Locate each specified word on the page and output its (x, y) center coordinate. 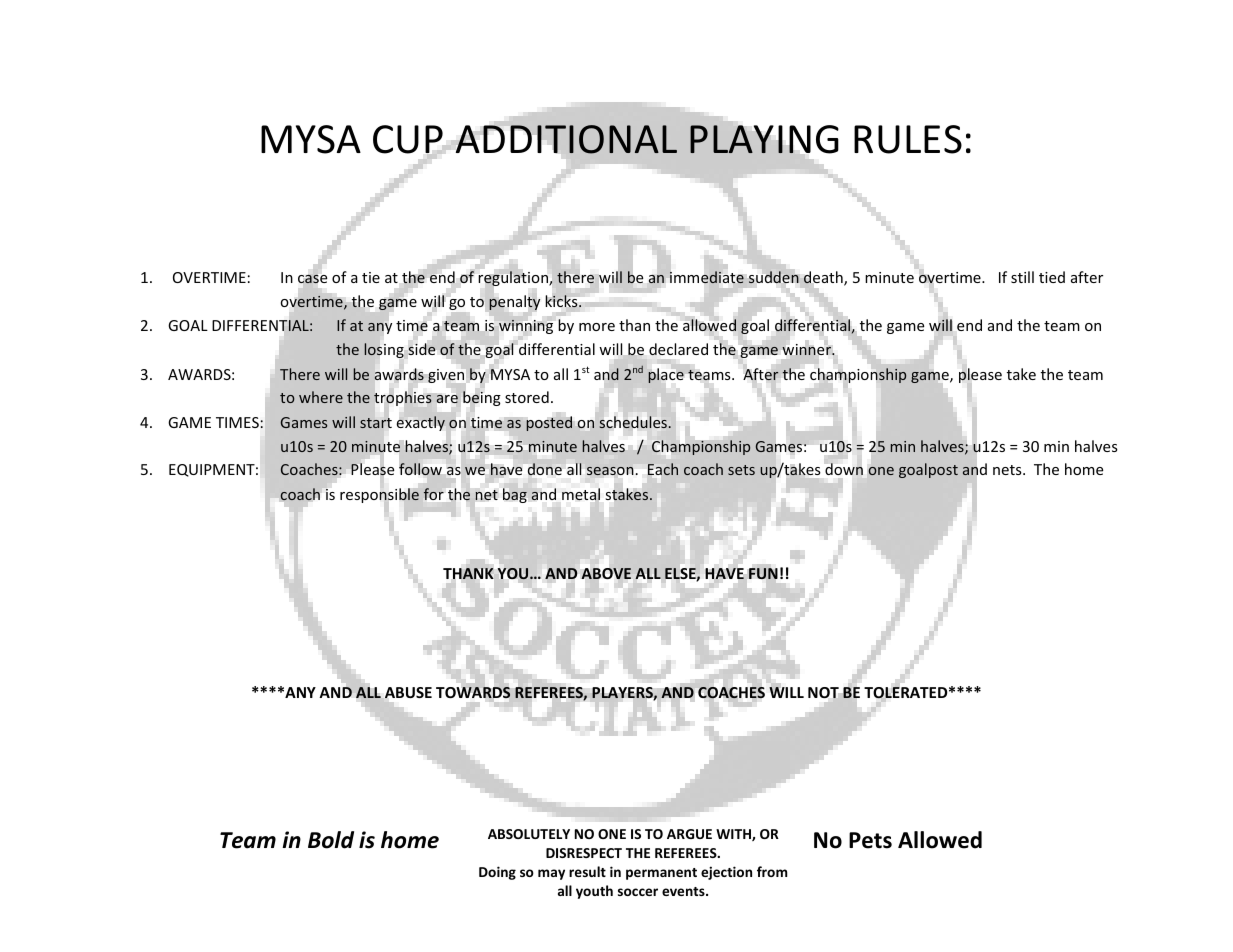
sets (741, 470)
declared (678, 349)
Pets (870, 840)
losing (384, 350)
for (434, 494)
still (1022, 277)
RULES (908, 139)
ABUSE (408, 692)
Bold (331, 840)
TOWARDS (473, 693)
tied (1052, 277)
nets (1008, 470)
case (312, 279)
